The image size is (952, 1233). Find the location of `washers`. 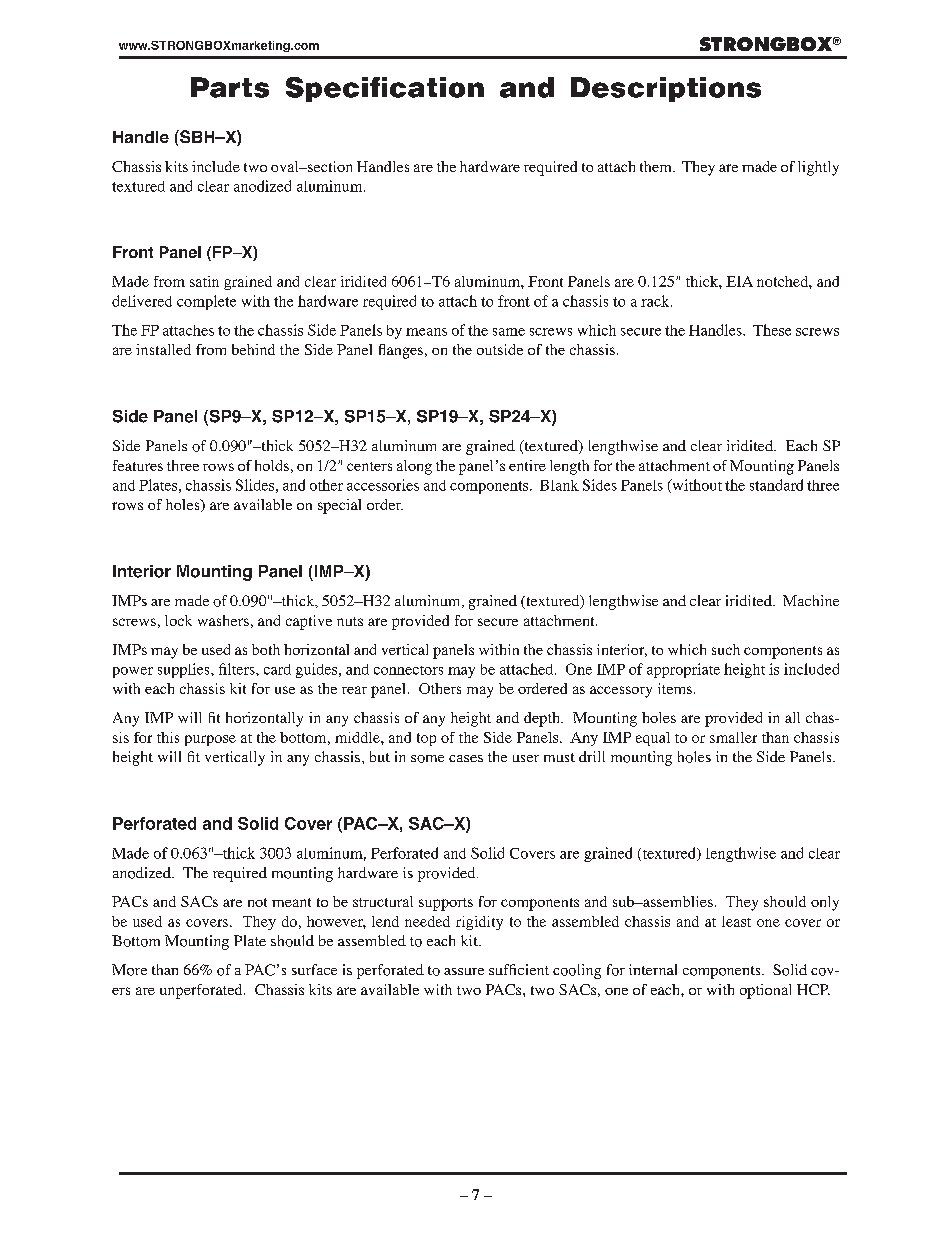

washers is located at coordinates (223, 620).
